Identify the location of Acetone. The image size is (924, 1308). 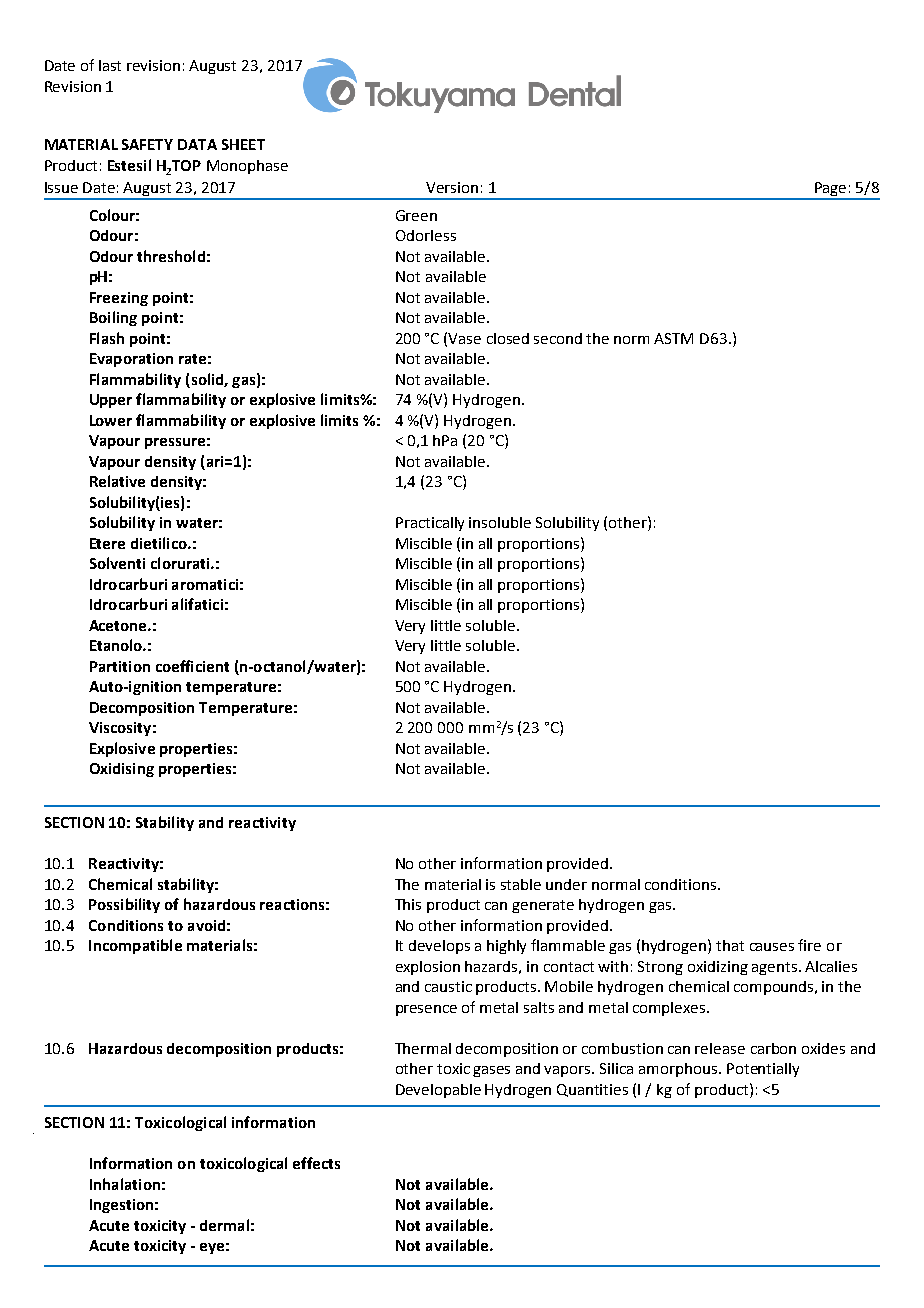
(119, 625).
